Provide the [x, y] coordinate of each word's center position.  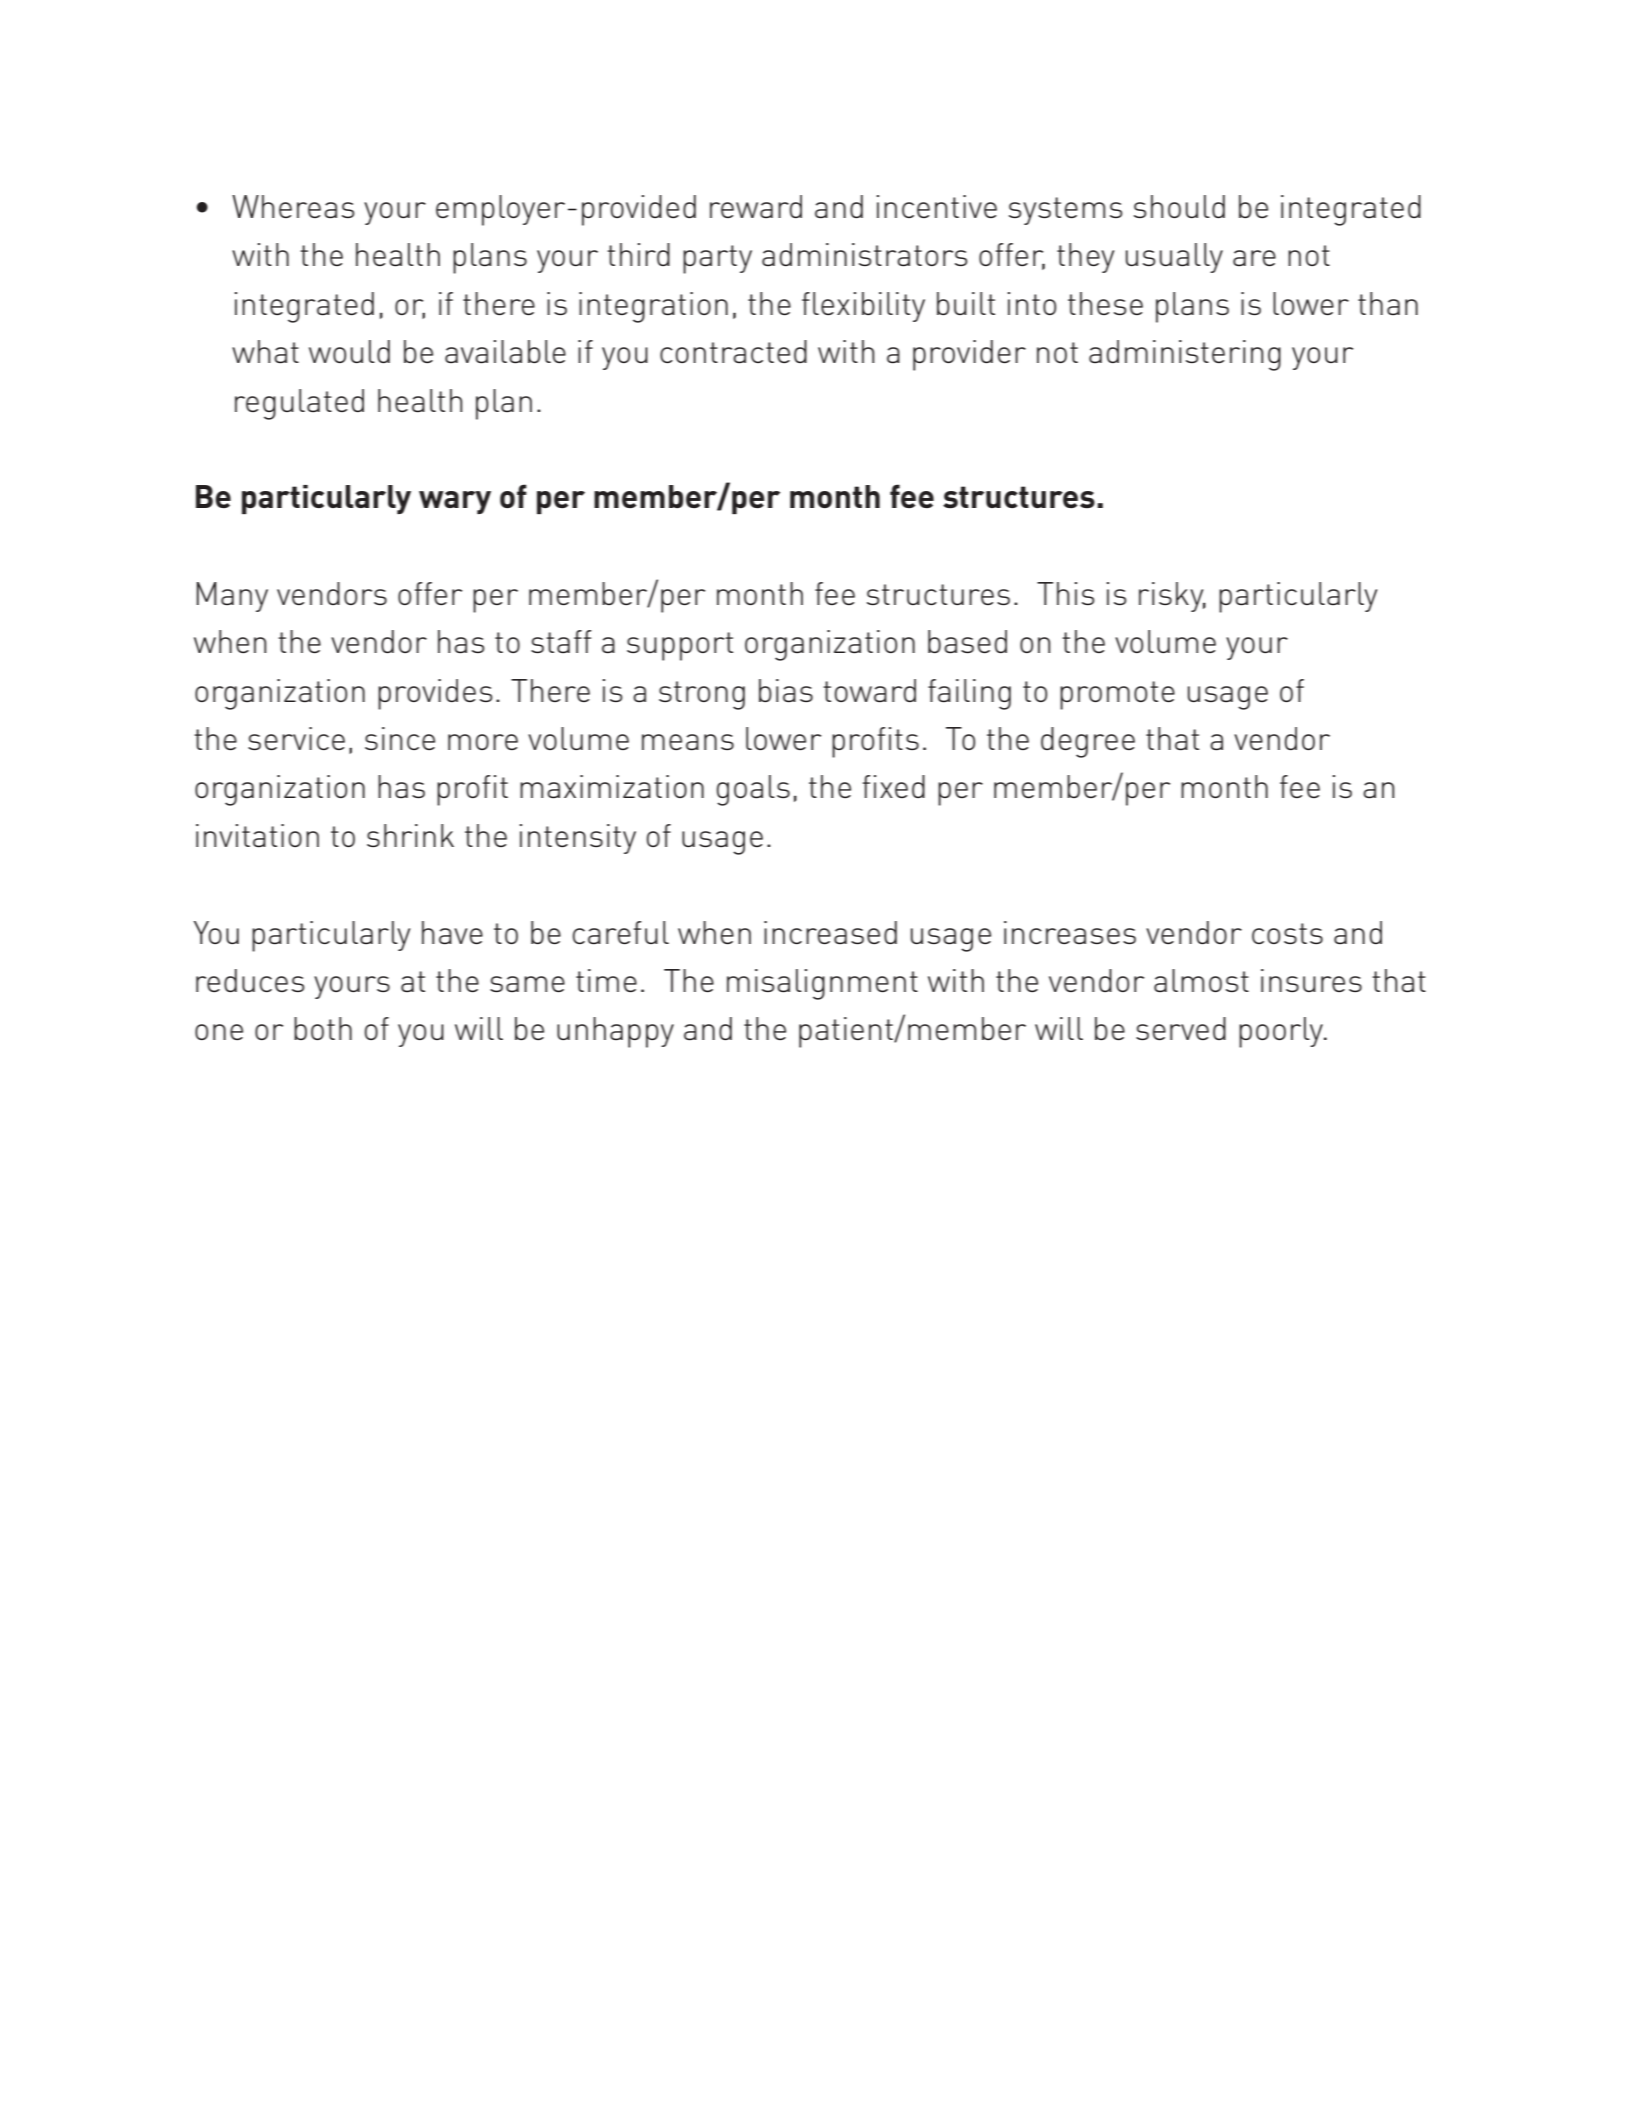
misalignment [822, 984]
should [1179, 206]
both [323, 1028]
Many [232, 597]
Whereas [293, 207]
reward [756, 206]
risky [1172, 597]
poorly [1282, 1032]
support [680, 646]
